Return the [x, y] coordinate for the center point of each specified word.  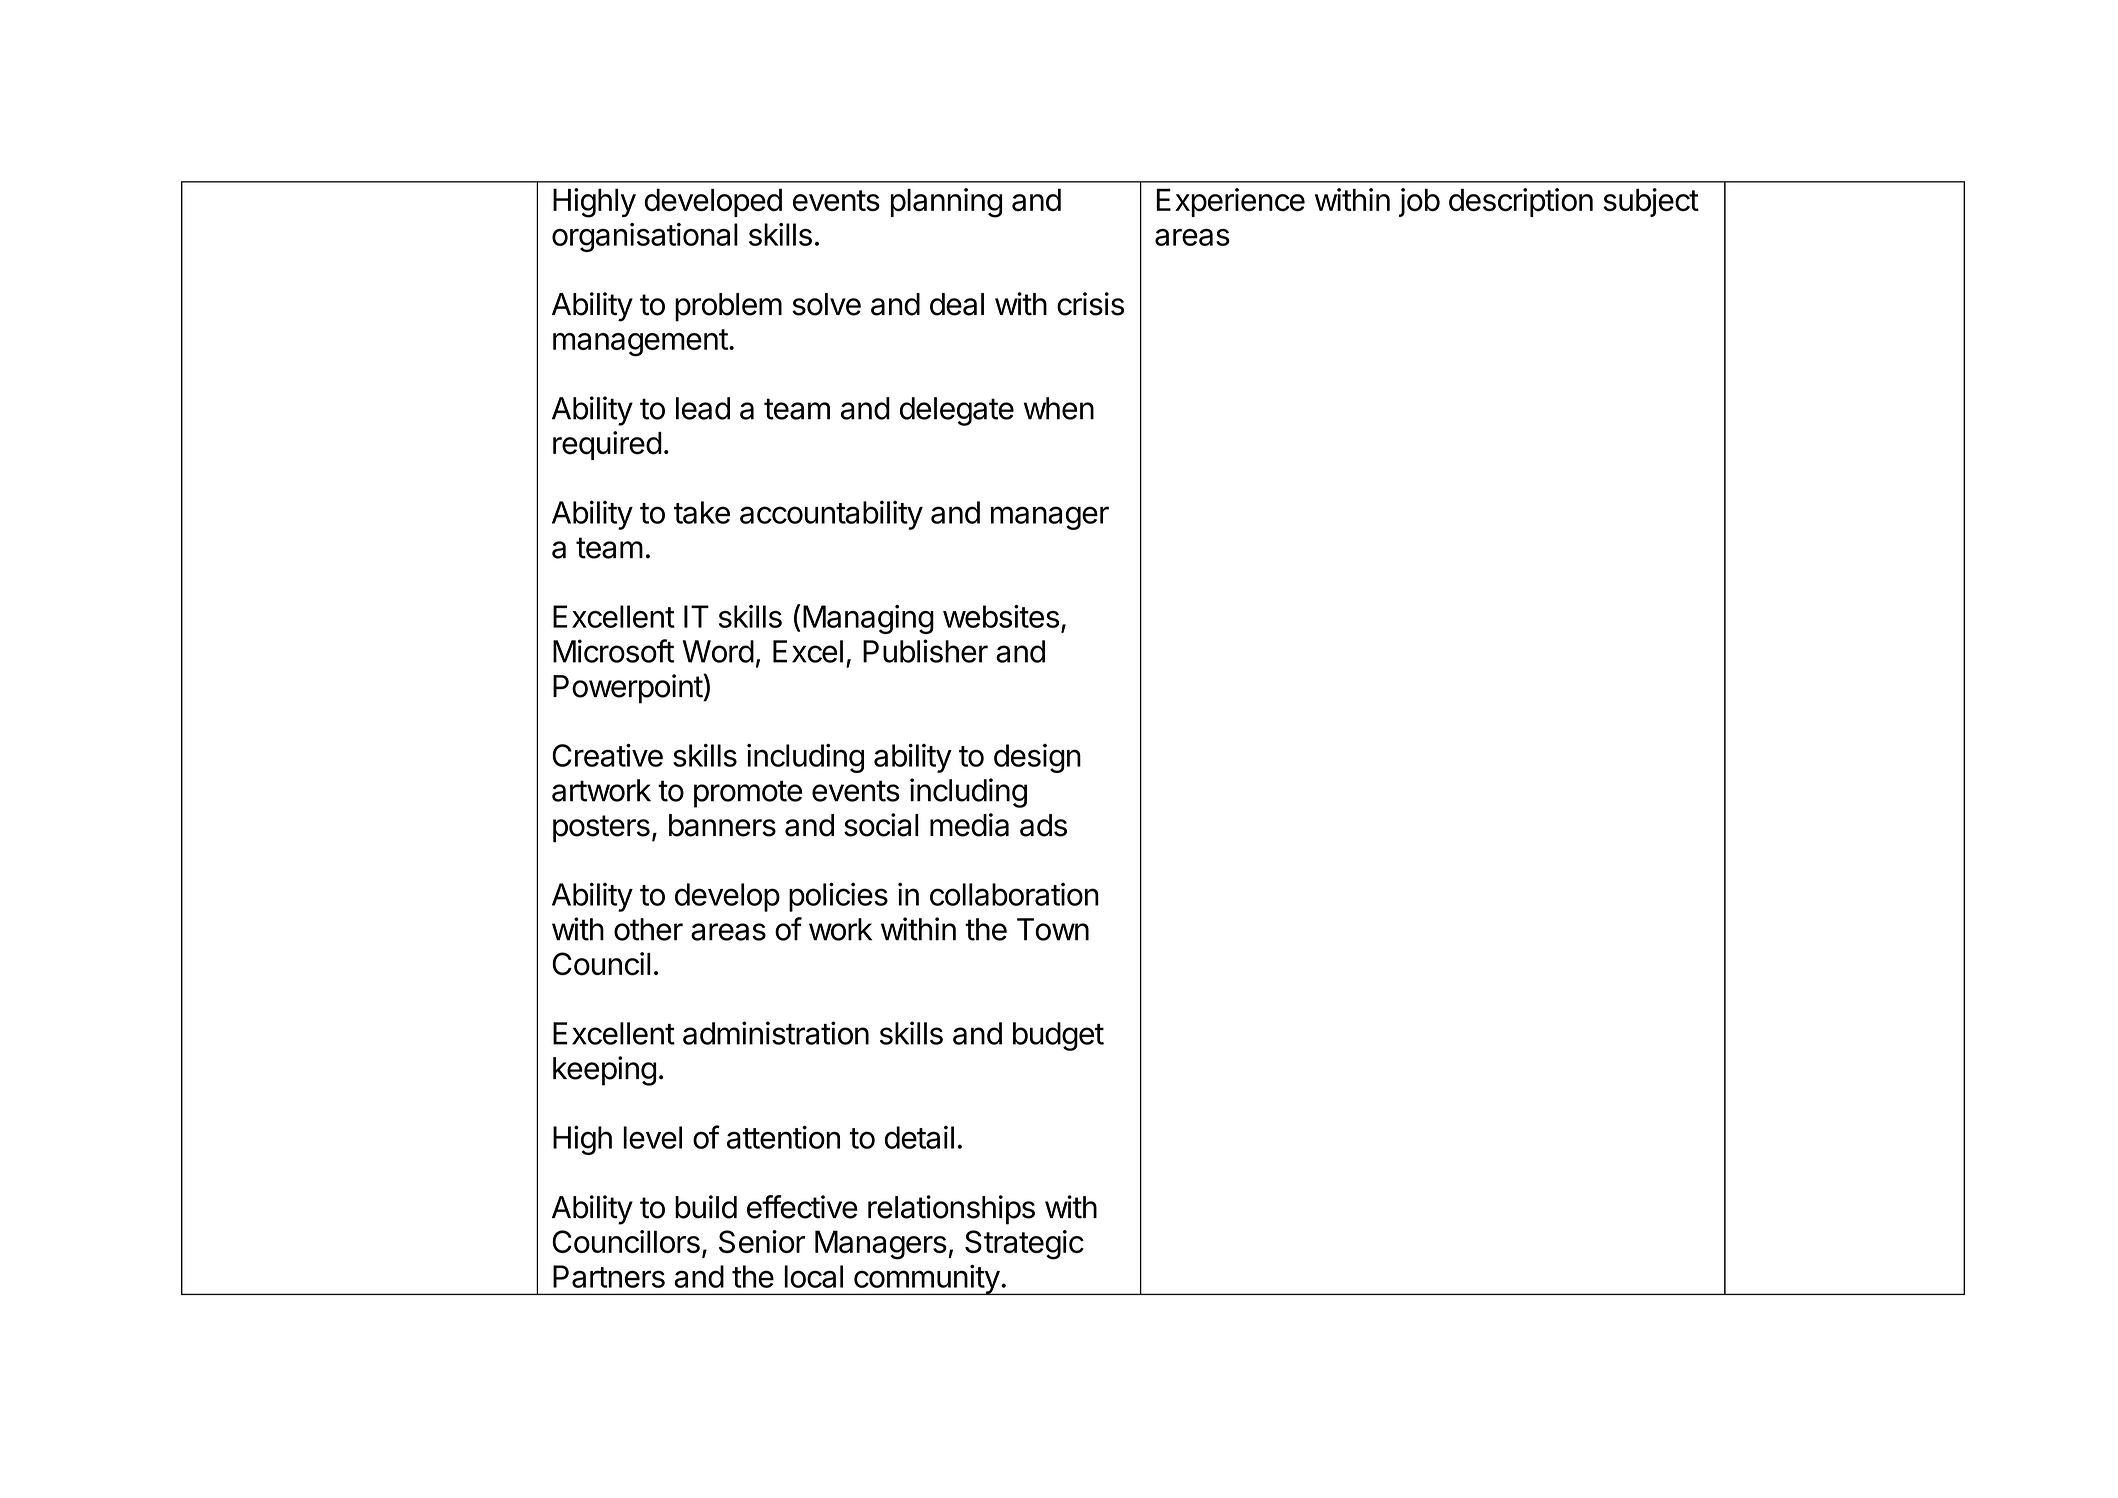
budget [1058, 1036]
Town [1053, 929]
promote [748, 794]
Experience [1230, 202]
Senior [762, 1241]
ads [1043, 825]
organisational [645, 237]
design [1037, 758]
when [1059, 408]
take [702, 512]
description [1521, 202]
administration [776, 1033]
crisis [1090, 304]
